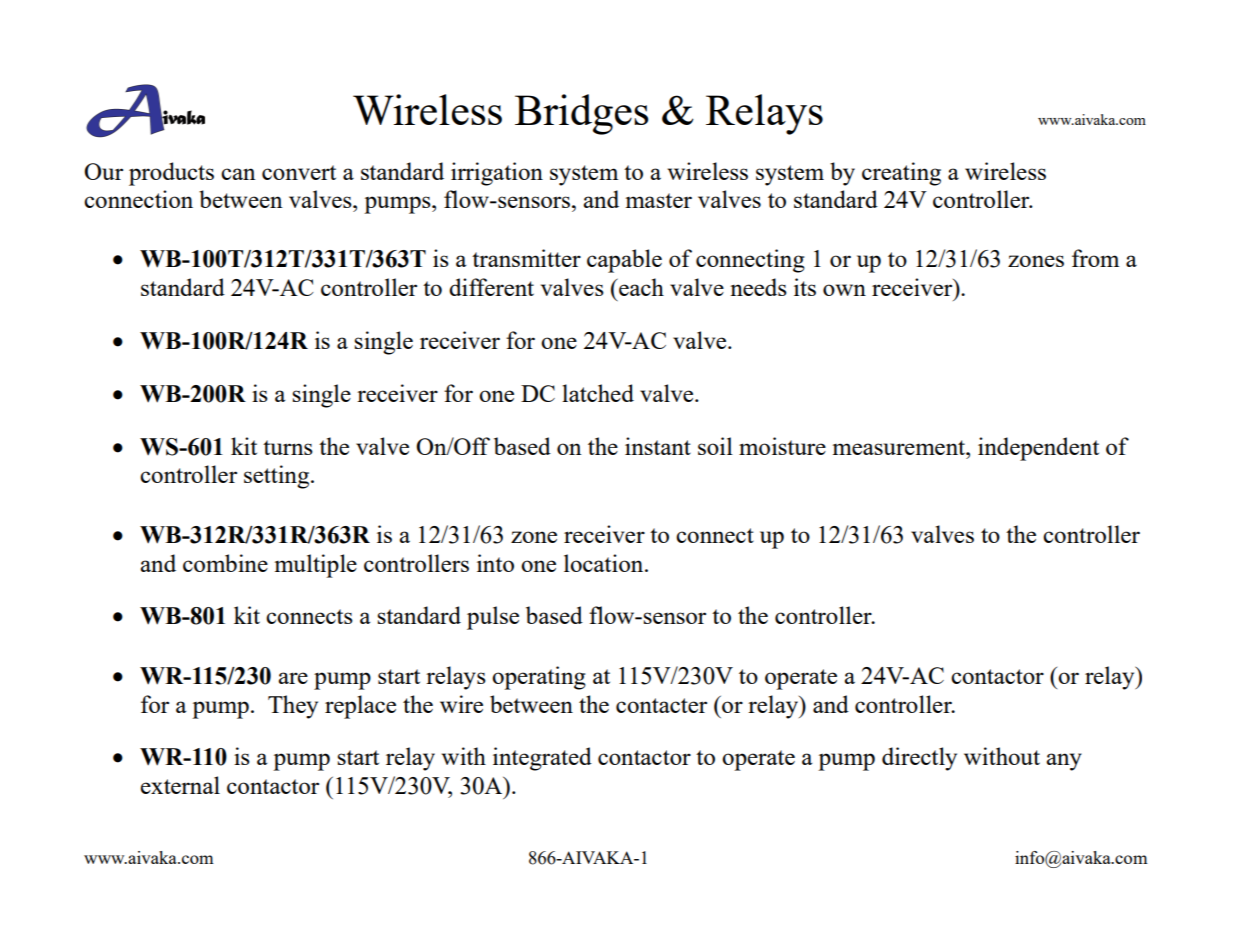 The image size is (1233, 952). I want to click on instant, so click(658, 446).
